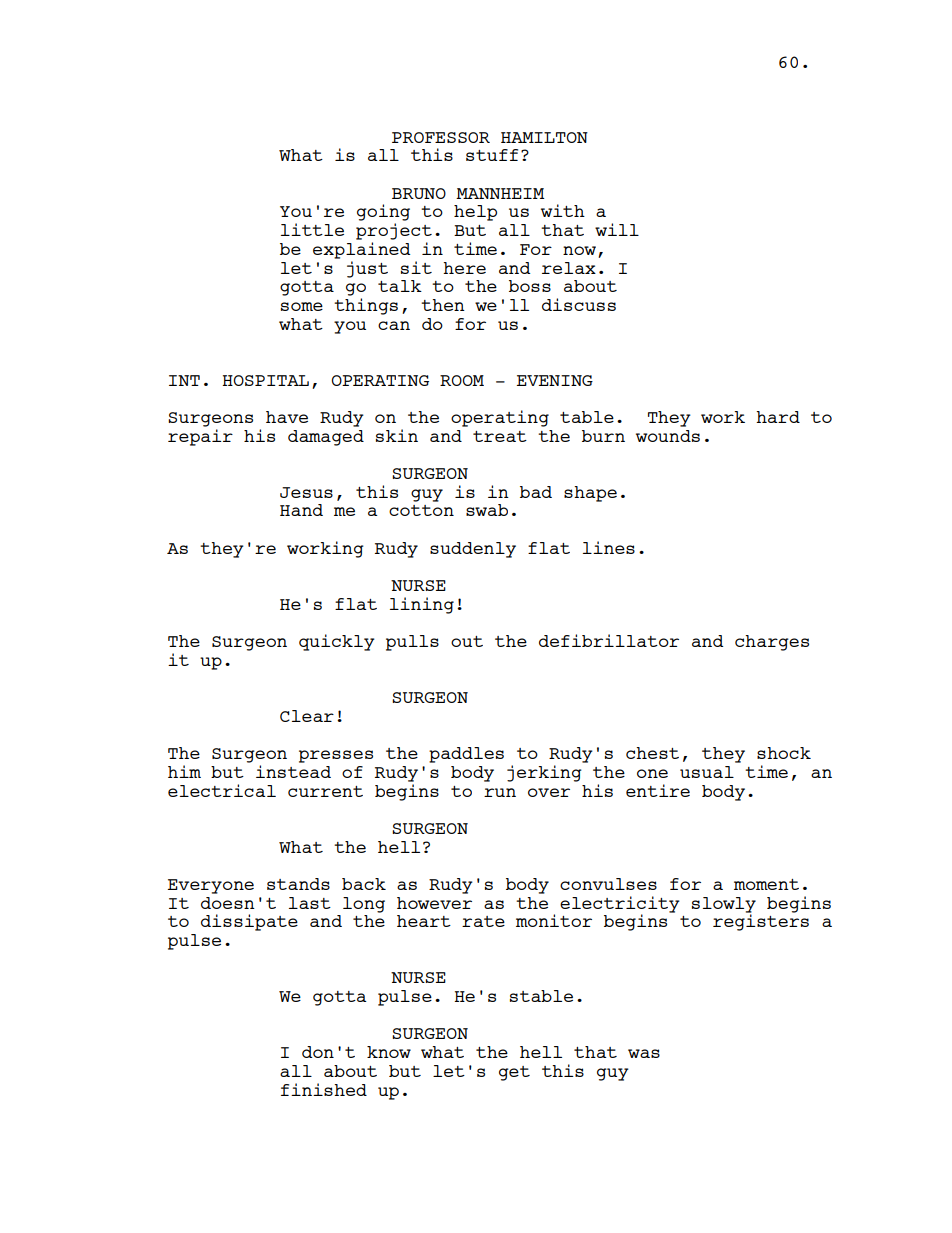 The image size is (952, 1233). I want to click on stuff, so click(492, 155).
